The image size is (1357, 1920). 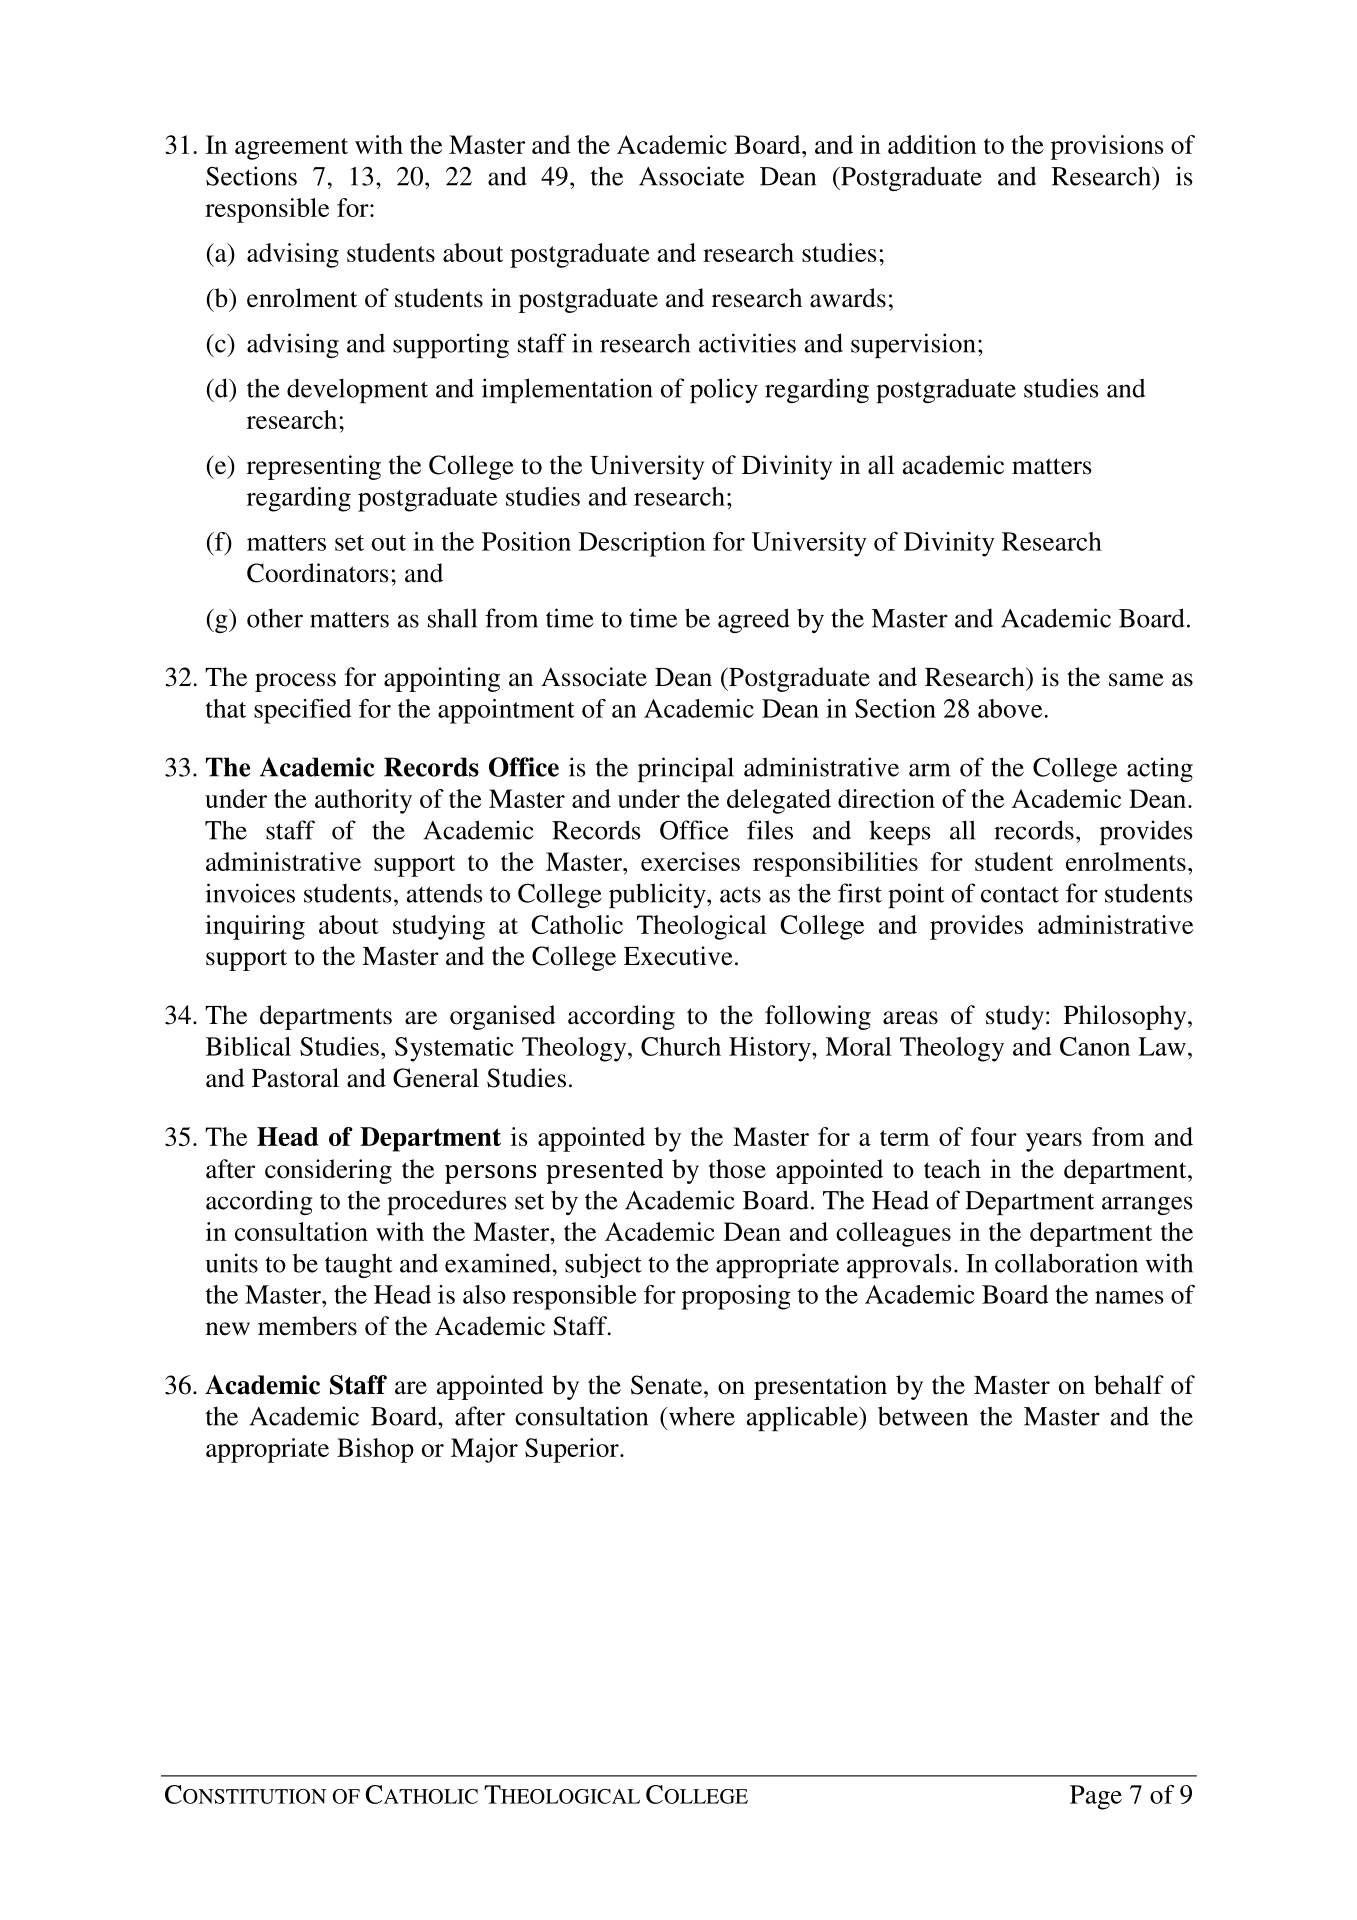 I want to click on specified, so click(x=302, y=711).
